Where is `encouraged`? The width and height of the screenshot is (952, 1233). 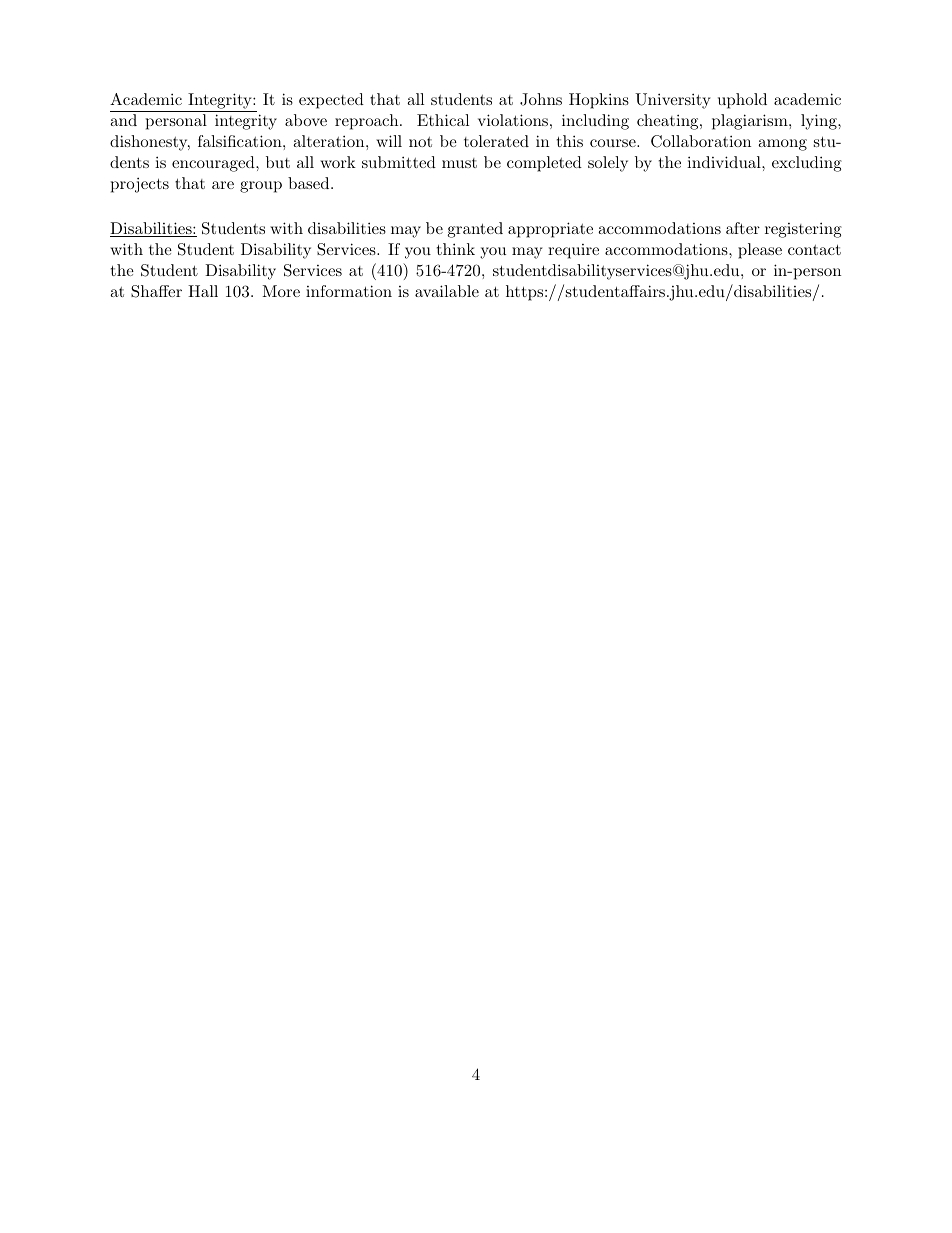
encouraged is located at coordinates (214, 164).
